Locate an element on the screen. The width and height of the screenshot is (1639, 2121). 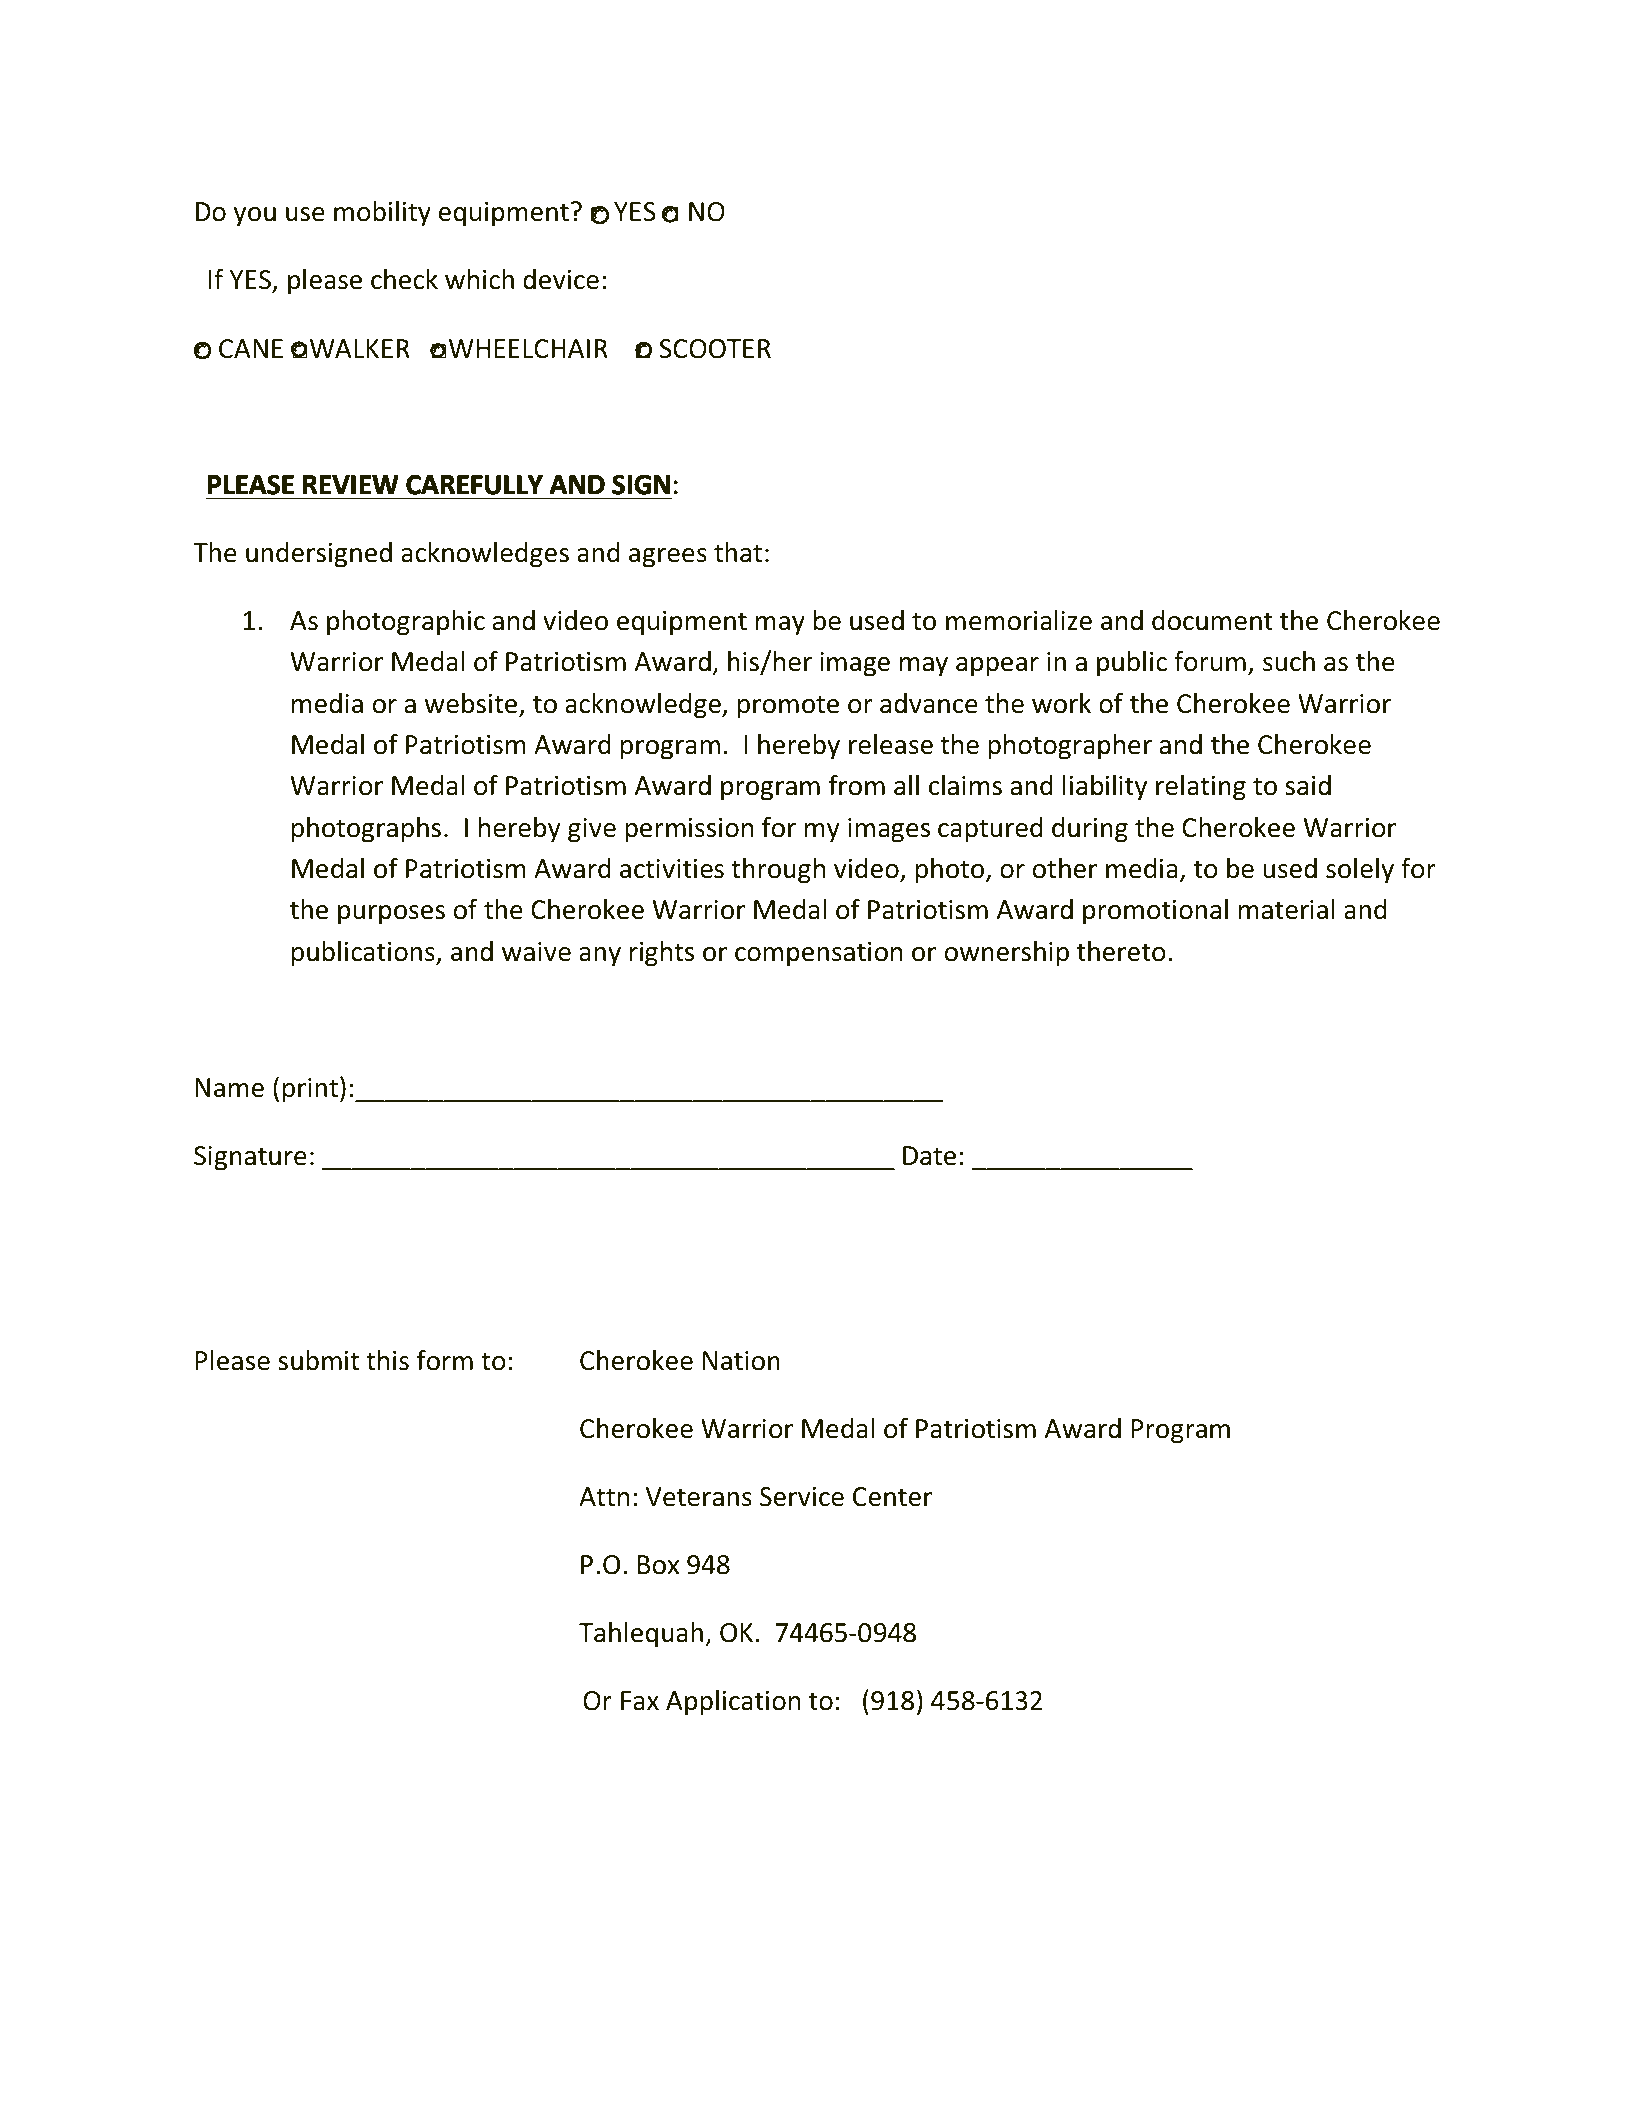
device is located at coordinates (561, 279).
